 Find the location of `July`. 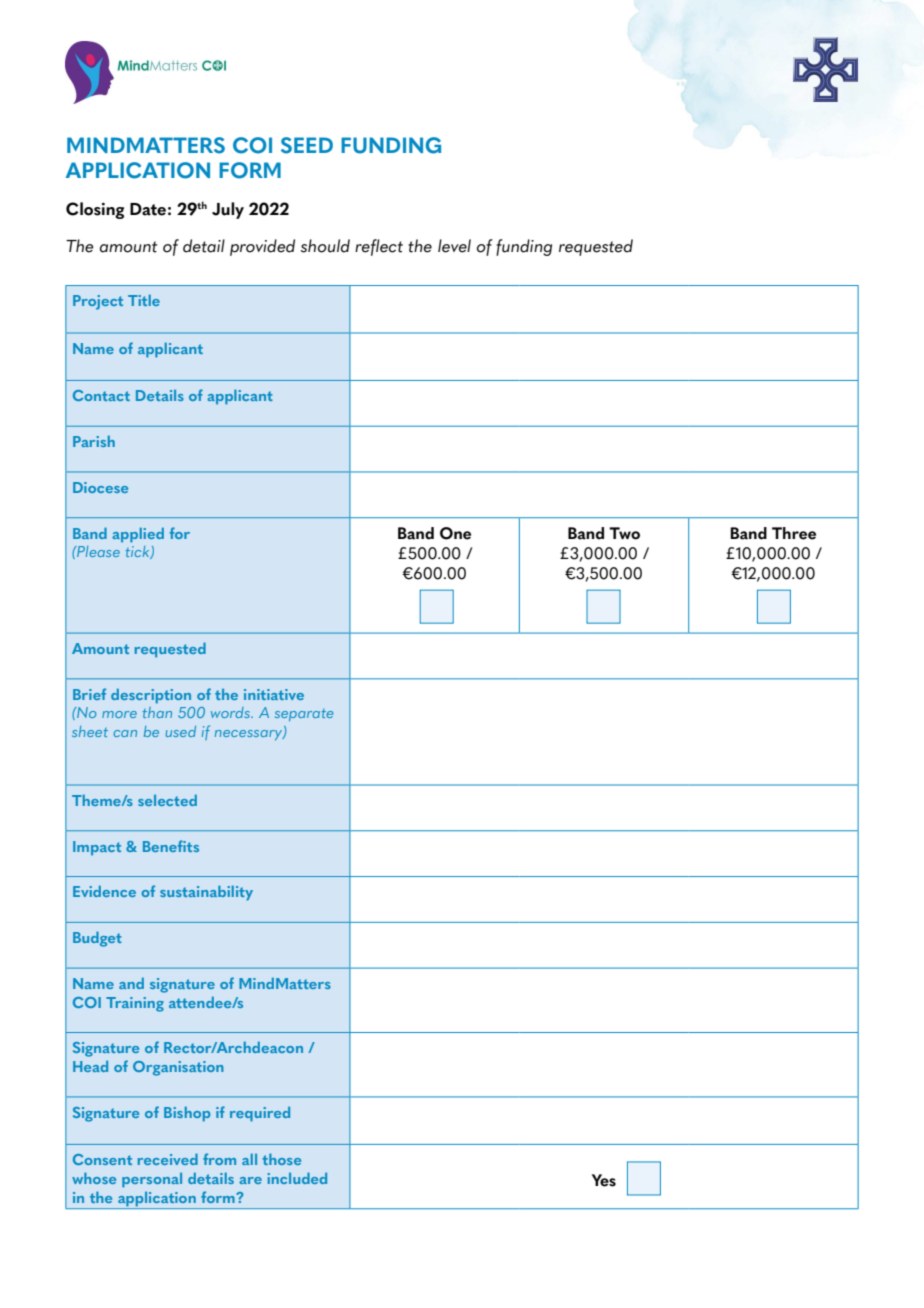

July is located at coordinates (228, 210).
